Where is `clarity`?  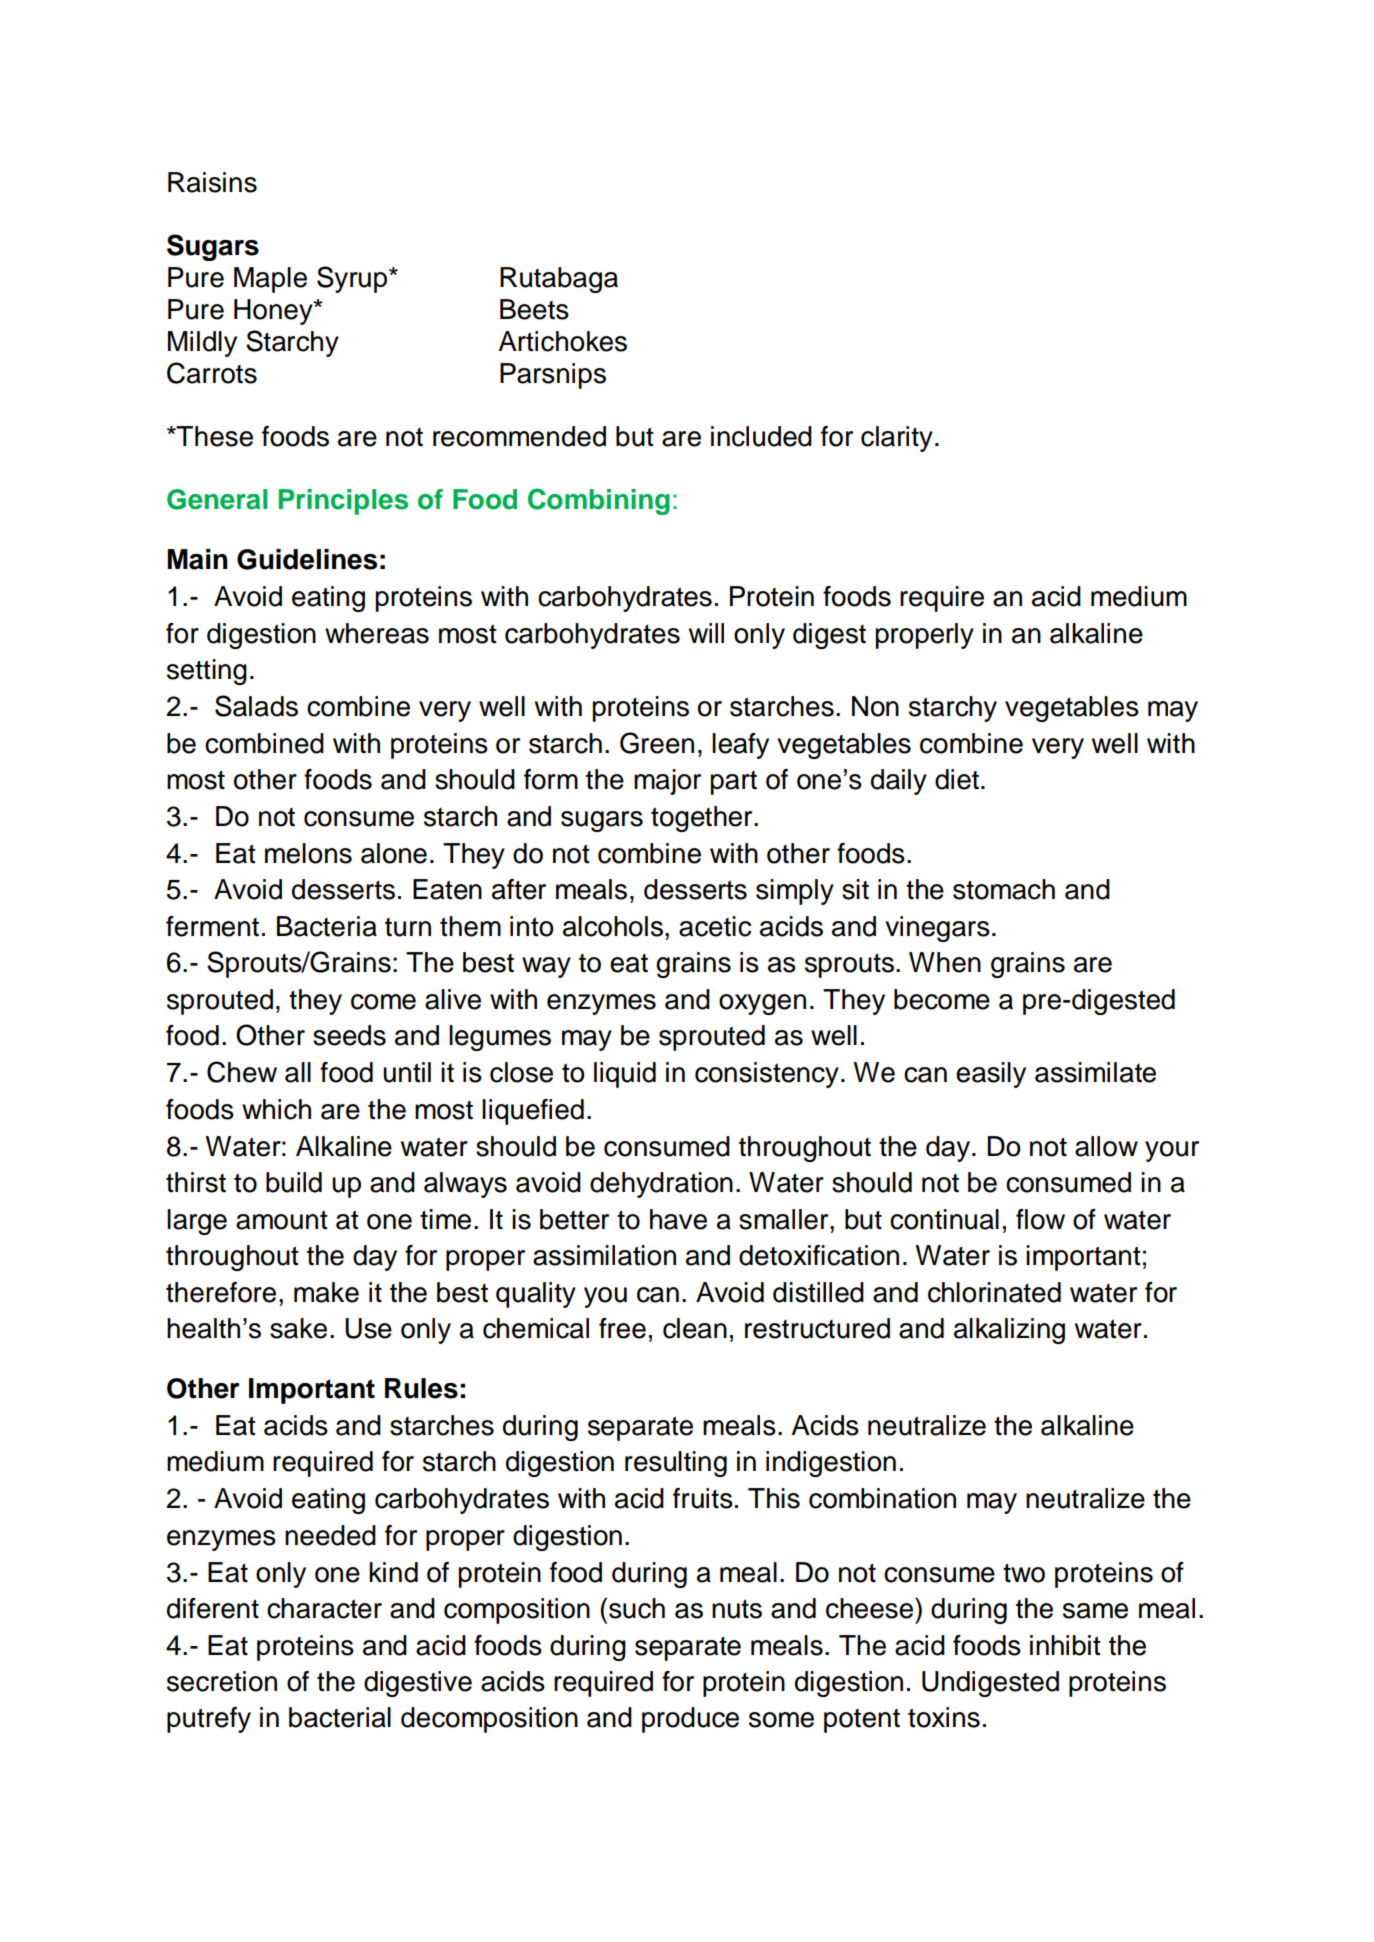
clarity is located at coordinates (897, 439).
